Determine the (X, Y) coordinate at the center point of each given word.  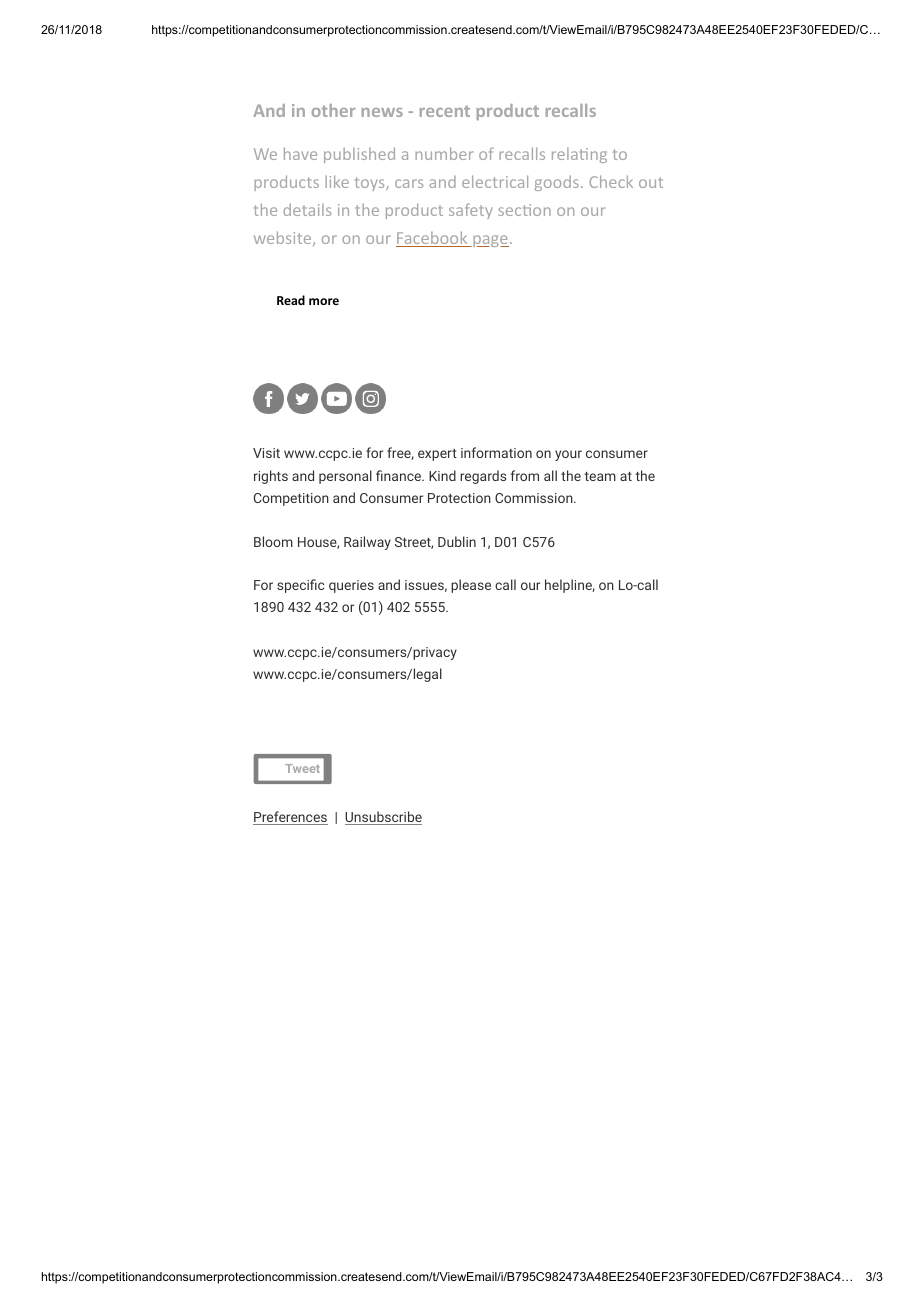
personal (345, 477)
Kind (442, 475)
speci (294, 586)
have (300, 153)
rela (566, 154)
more (324, 301)
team (600, 476)
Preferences (290, 818)
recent (445, 111)
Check (611, 181)
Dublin (457, 541)
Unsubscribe (383, 818)
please (471, 586)
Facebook (433, 239)
